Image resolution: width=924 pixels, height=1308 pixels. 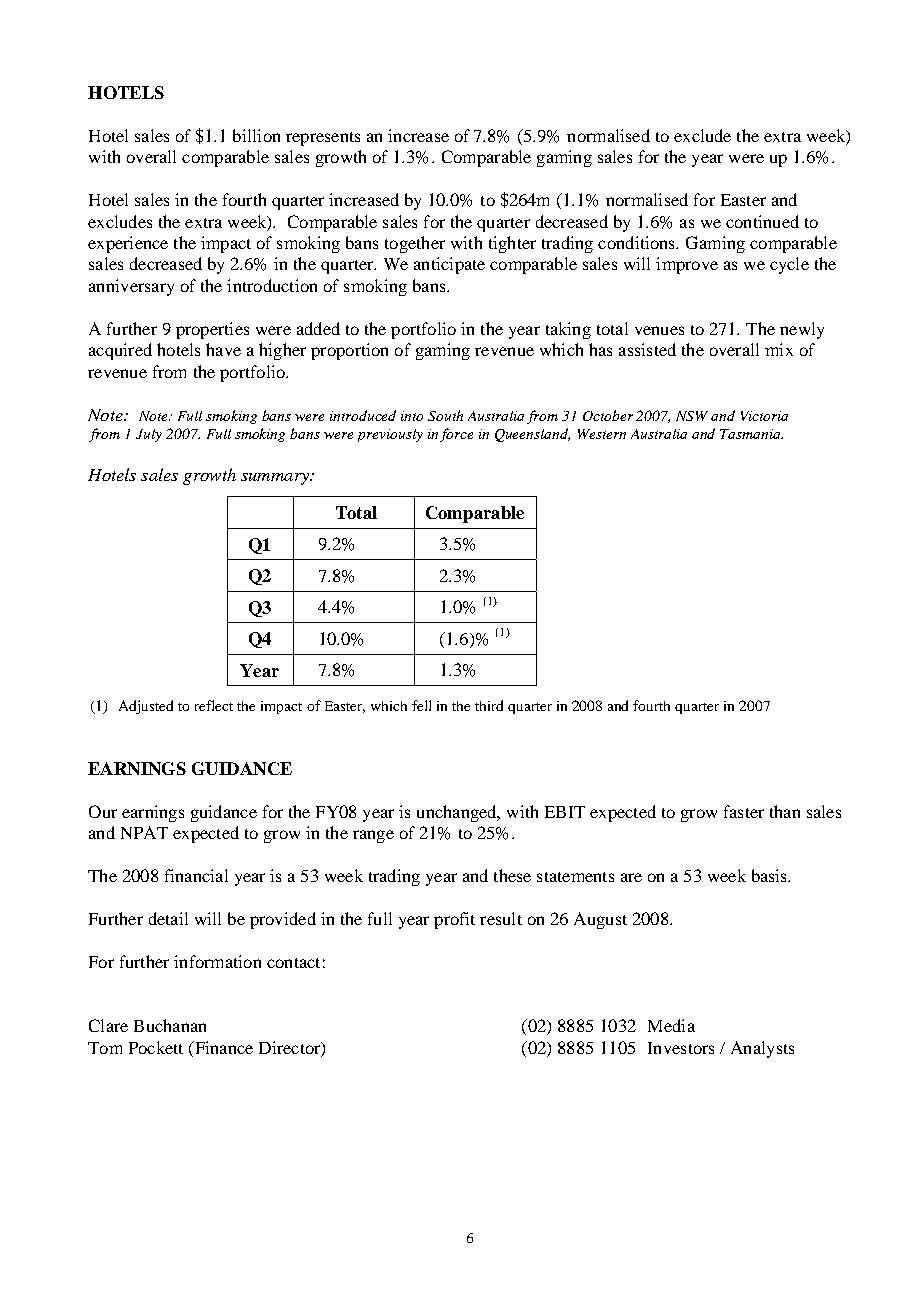 What do you see at coordinates (415, 244) in the screenshot?
I see `together` at bounding box center [415, 244].
